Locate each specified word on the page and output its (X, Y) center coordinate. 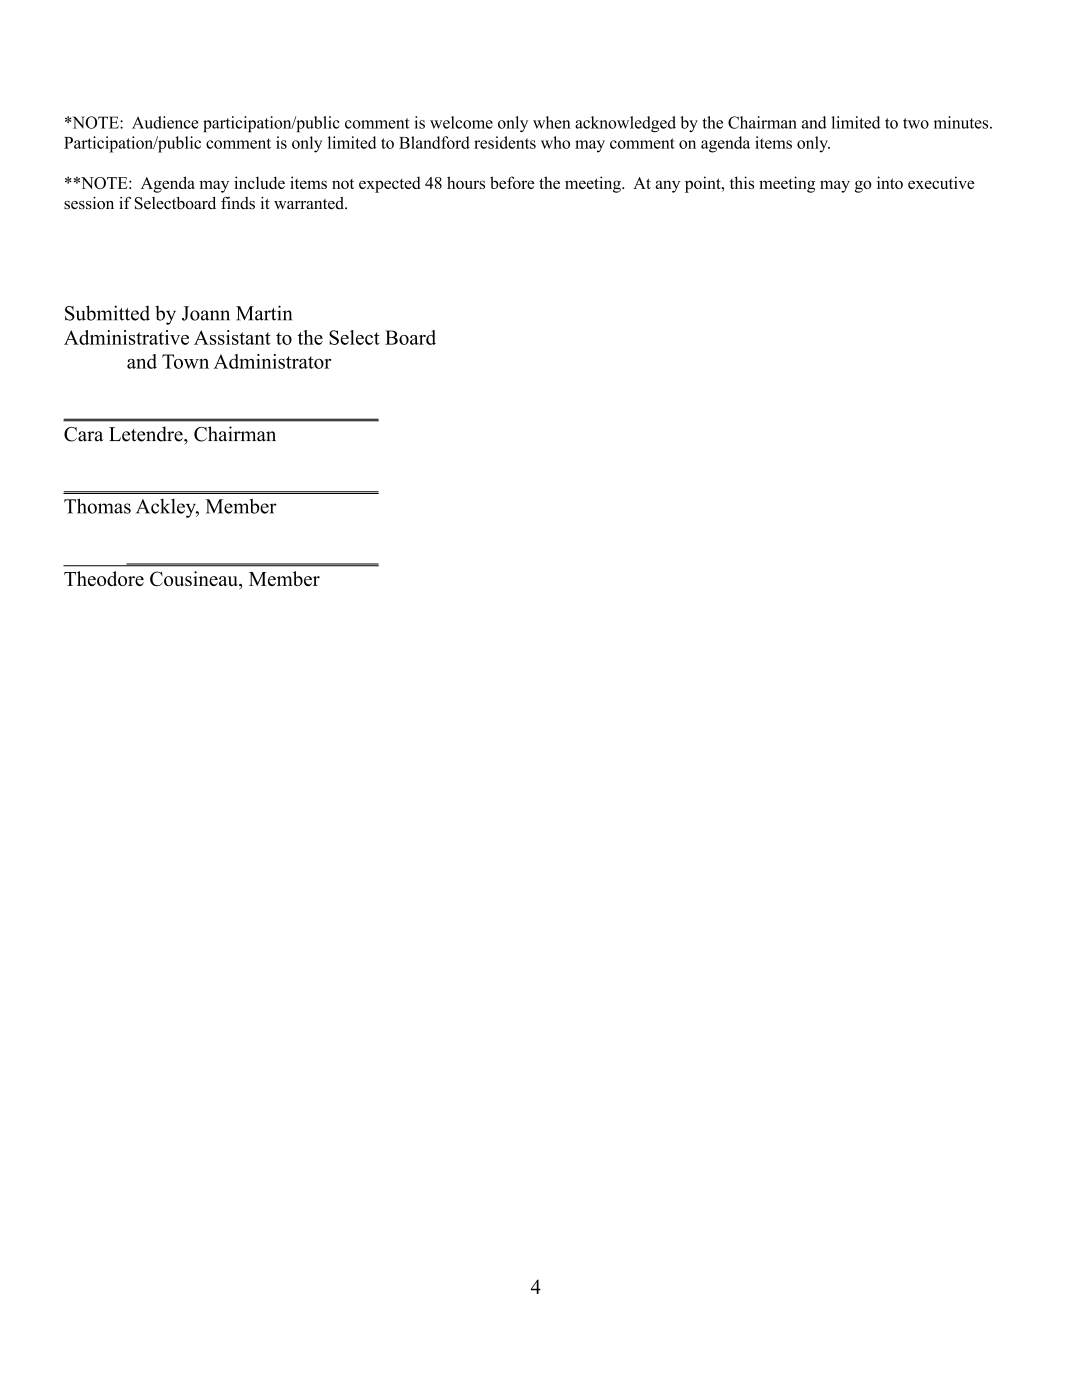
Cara (84, 434)
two (916, 123)
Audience (165, 122)
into (890, 182)
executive (941, 182)
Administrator (272, 361)
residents (505, 142)
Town (185, 361)
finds (238, 203)
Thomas (97, 506)
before (512, 182)
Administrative (126, 337)
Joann (206, 313)
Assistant (232, 337)
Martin (264, 313)
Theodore (104, 578)
